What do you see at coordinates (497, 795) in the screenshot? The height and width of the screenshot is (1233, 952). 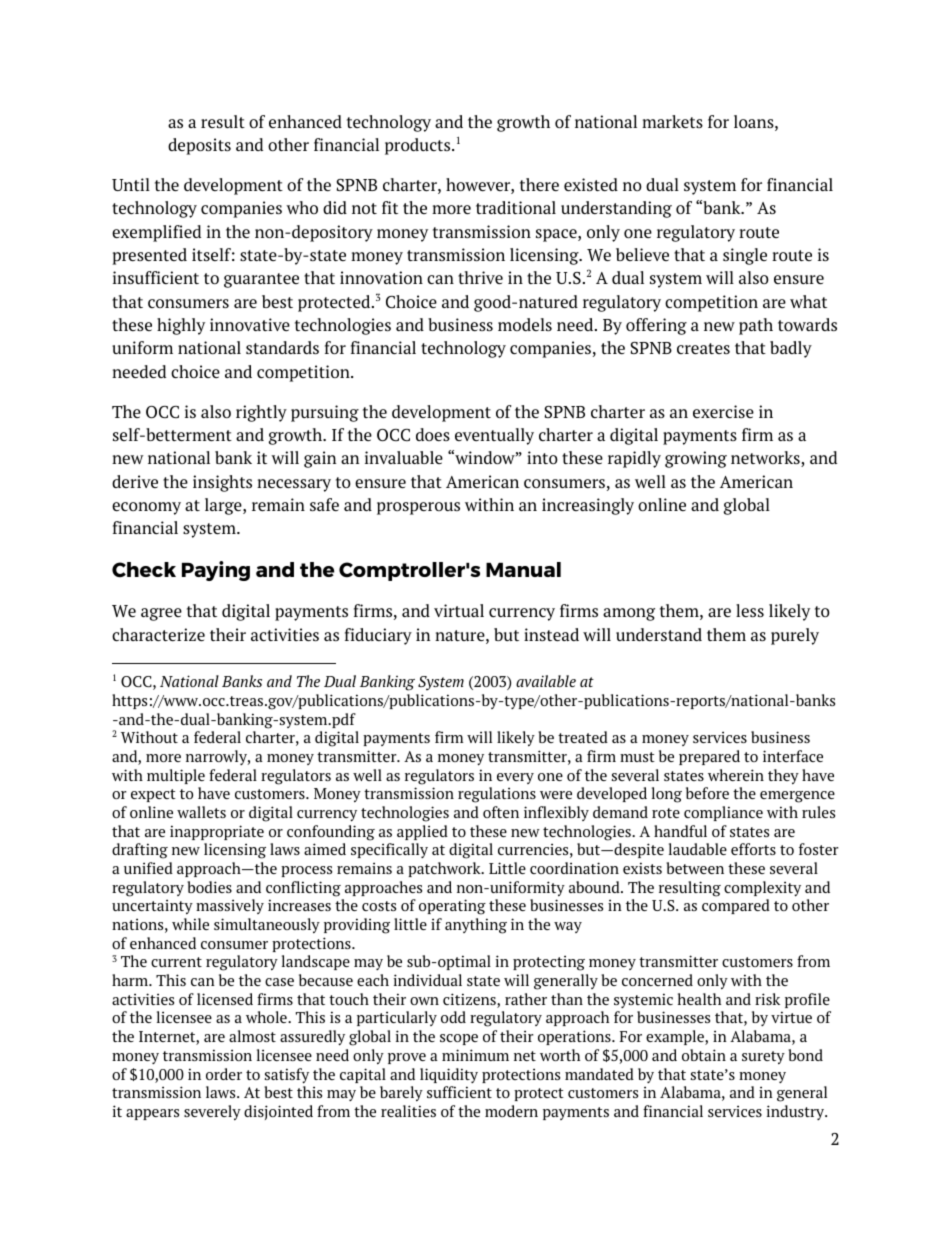 I see `regulations` at bounding box center [497, 795].
